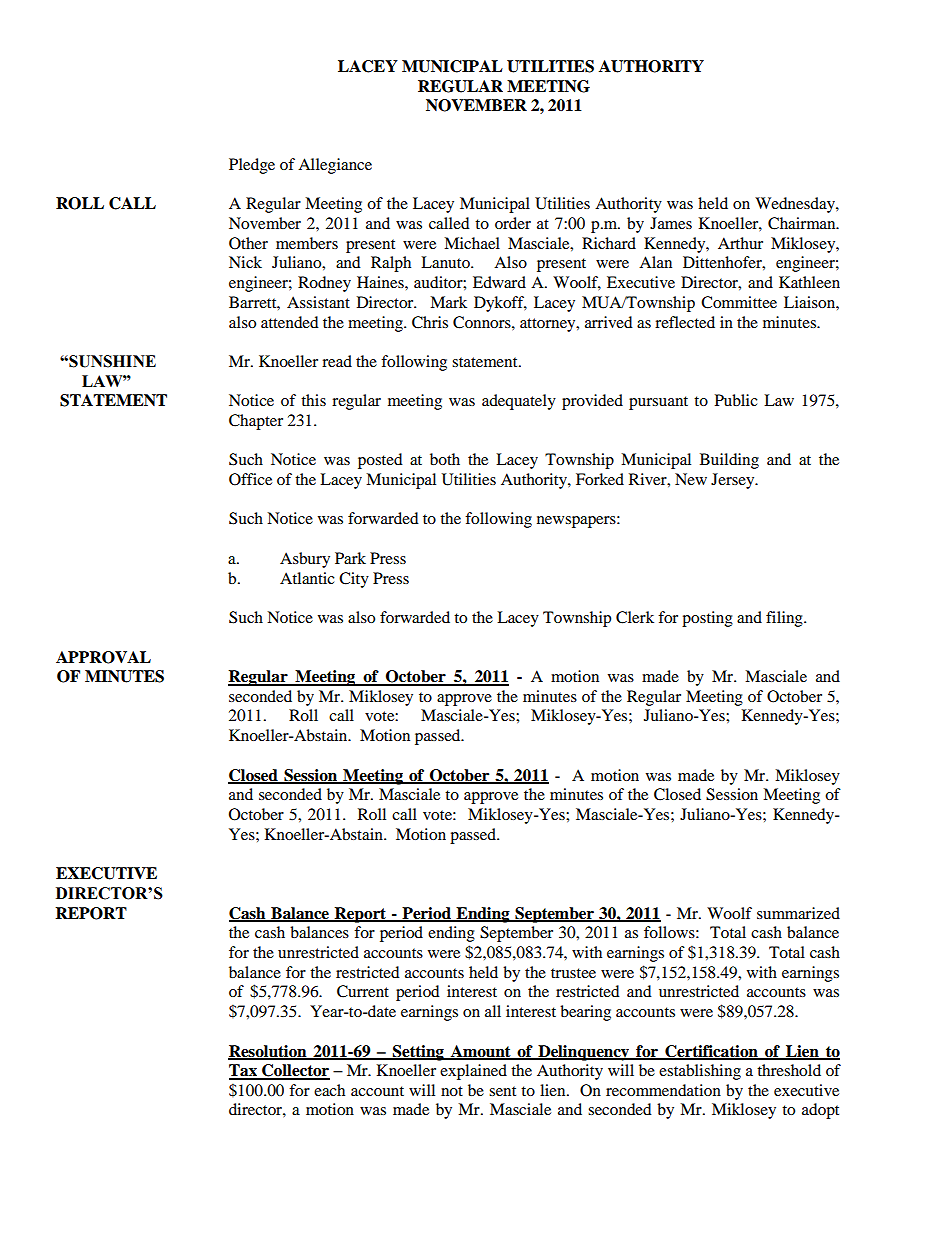  I want to click on order, so click(513, 223).
